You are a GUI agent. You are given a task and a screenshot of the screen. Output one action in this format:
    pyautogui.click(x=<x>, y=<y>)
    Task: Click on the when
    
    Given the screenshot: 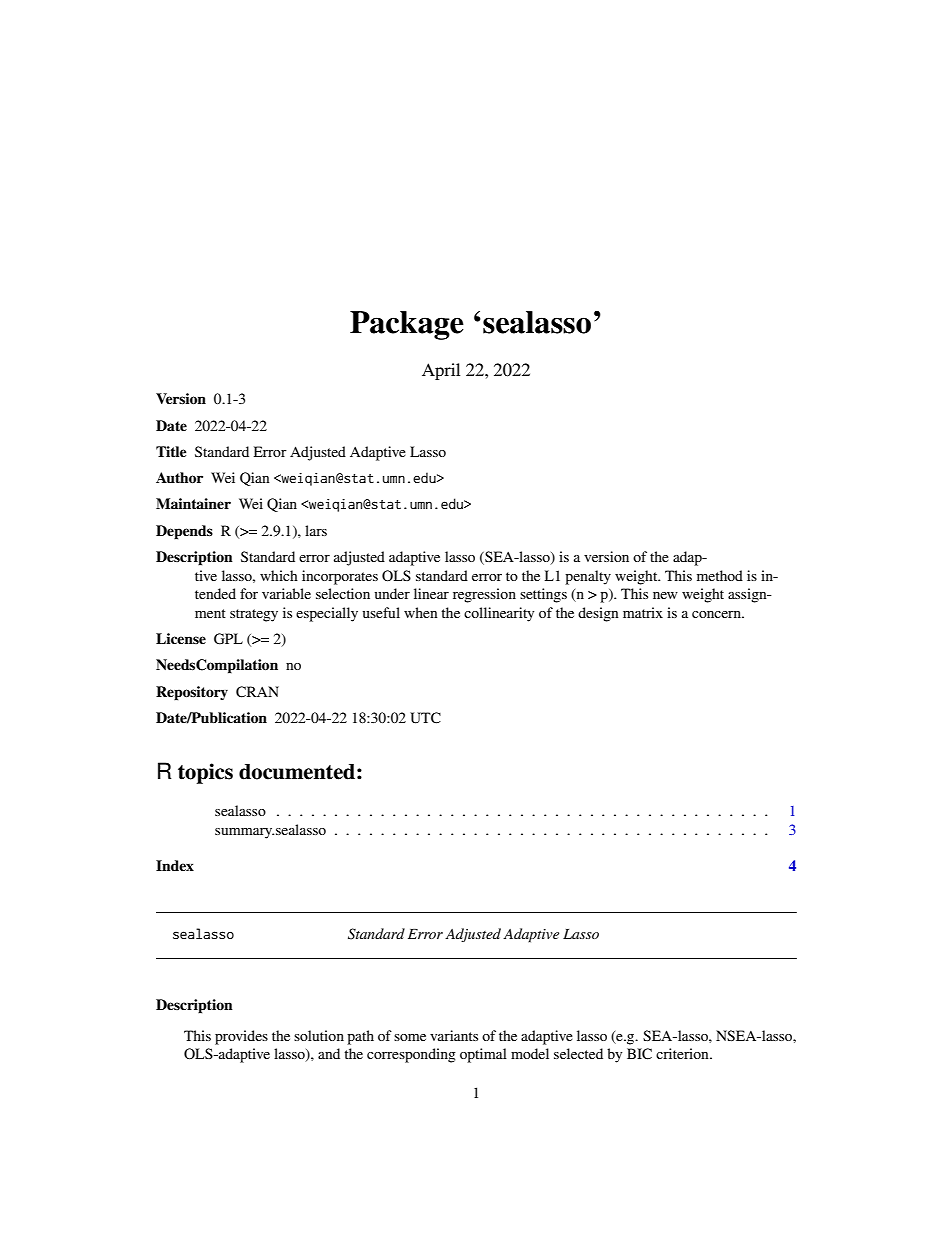 What is the action you would take?
    pyautogui.click(x=421, y=612)
